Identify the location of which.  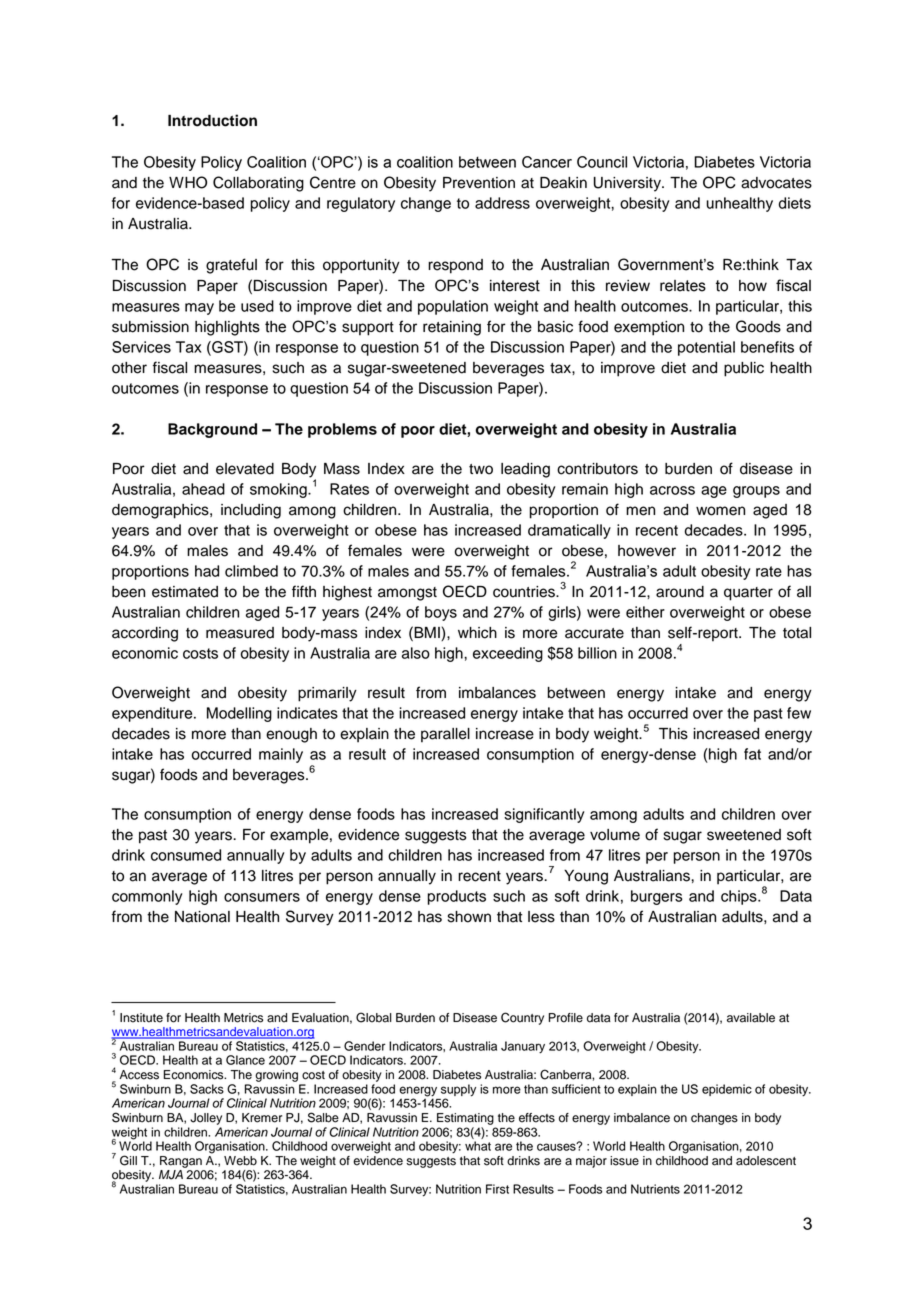
(477, 633).
